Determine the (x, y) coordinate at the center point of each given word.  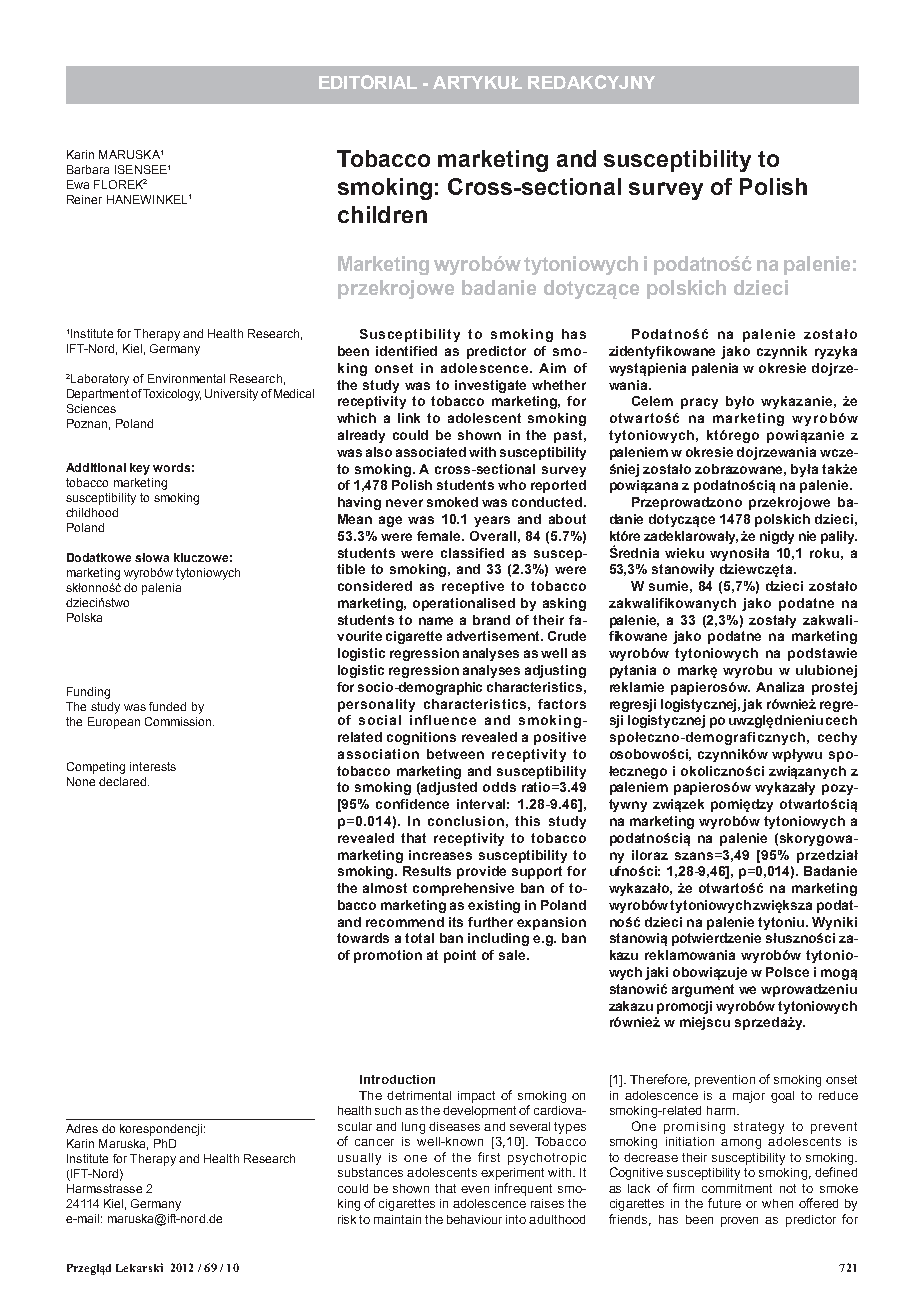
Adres (82, 1128)
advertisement (494, 636)
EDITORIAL (368, 82)
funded (167, 706)
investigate (490, 386)
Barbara (88, 169)
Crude (567, 636)
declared (122, 781)
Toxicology (172, 395)
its (456, 922)
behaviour (474, 1219)
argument (703, 990)
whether (559, 385)
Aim (552, 368)
